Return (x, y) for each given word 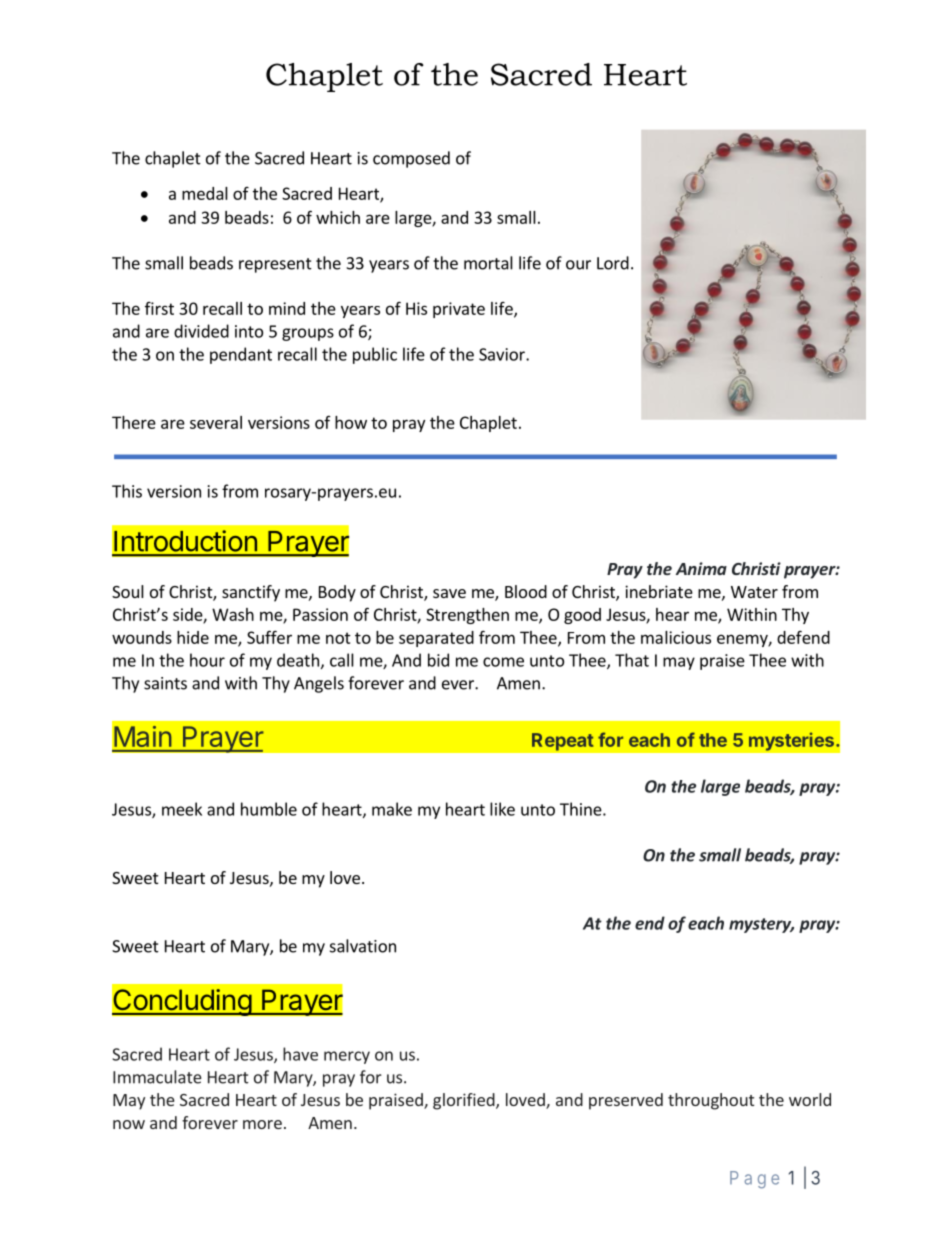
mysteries (791, 741)
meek (182, 809)
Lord (613, 263)
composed (411, 159)
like (502, 809)
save (449, 593)
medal (205, 193)
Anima (701, 568)
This (127, 491)
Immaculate (157, 1077)
